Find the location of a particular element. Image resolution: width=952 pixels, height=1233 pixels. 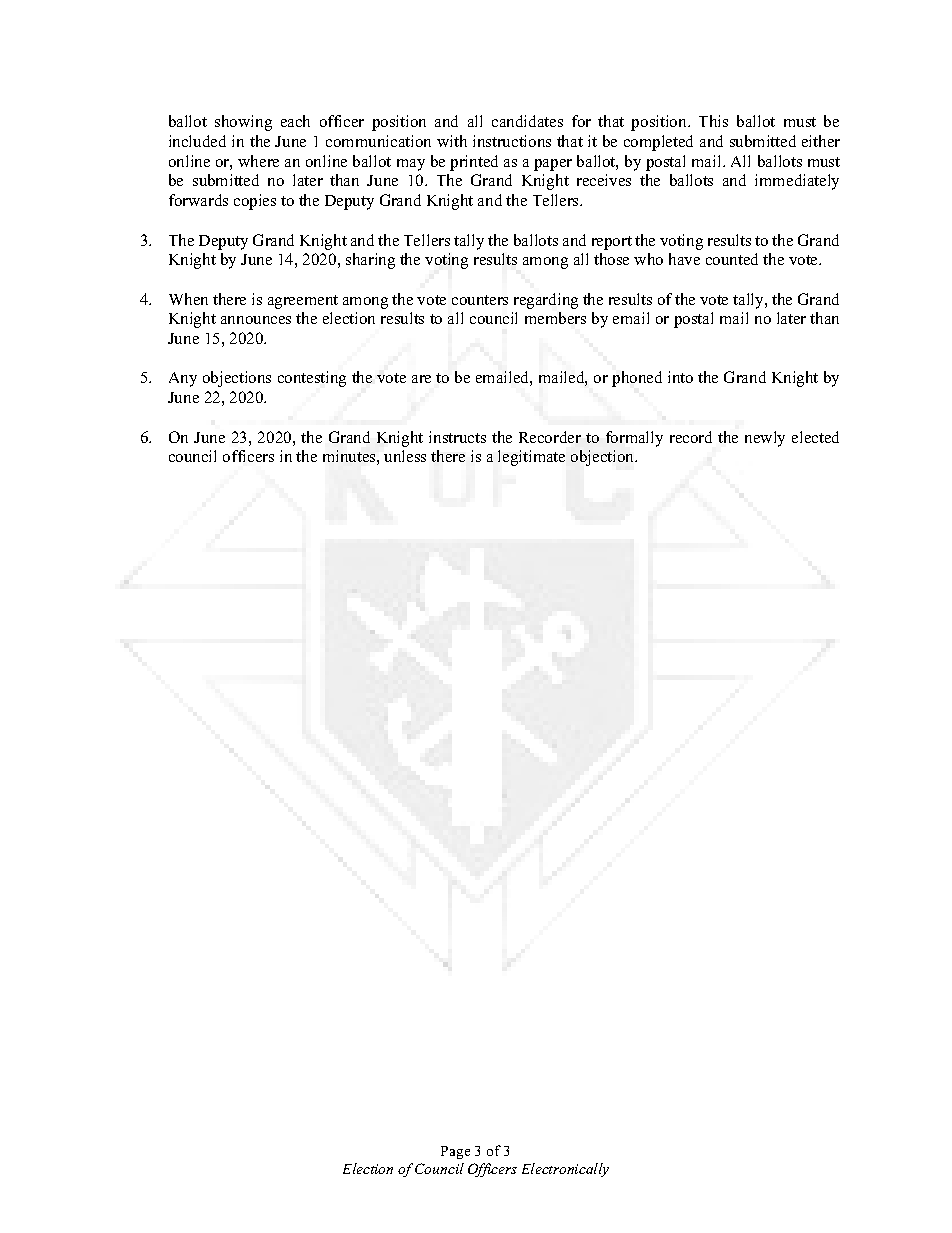

elected is located at coordinates (815, 437).
